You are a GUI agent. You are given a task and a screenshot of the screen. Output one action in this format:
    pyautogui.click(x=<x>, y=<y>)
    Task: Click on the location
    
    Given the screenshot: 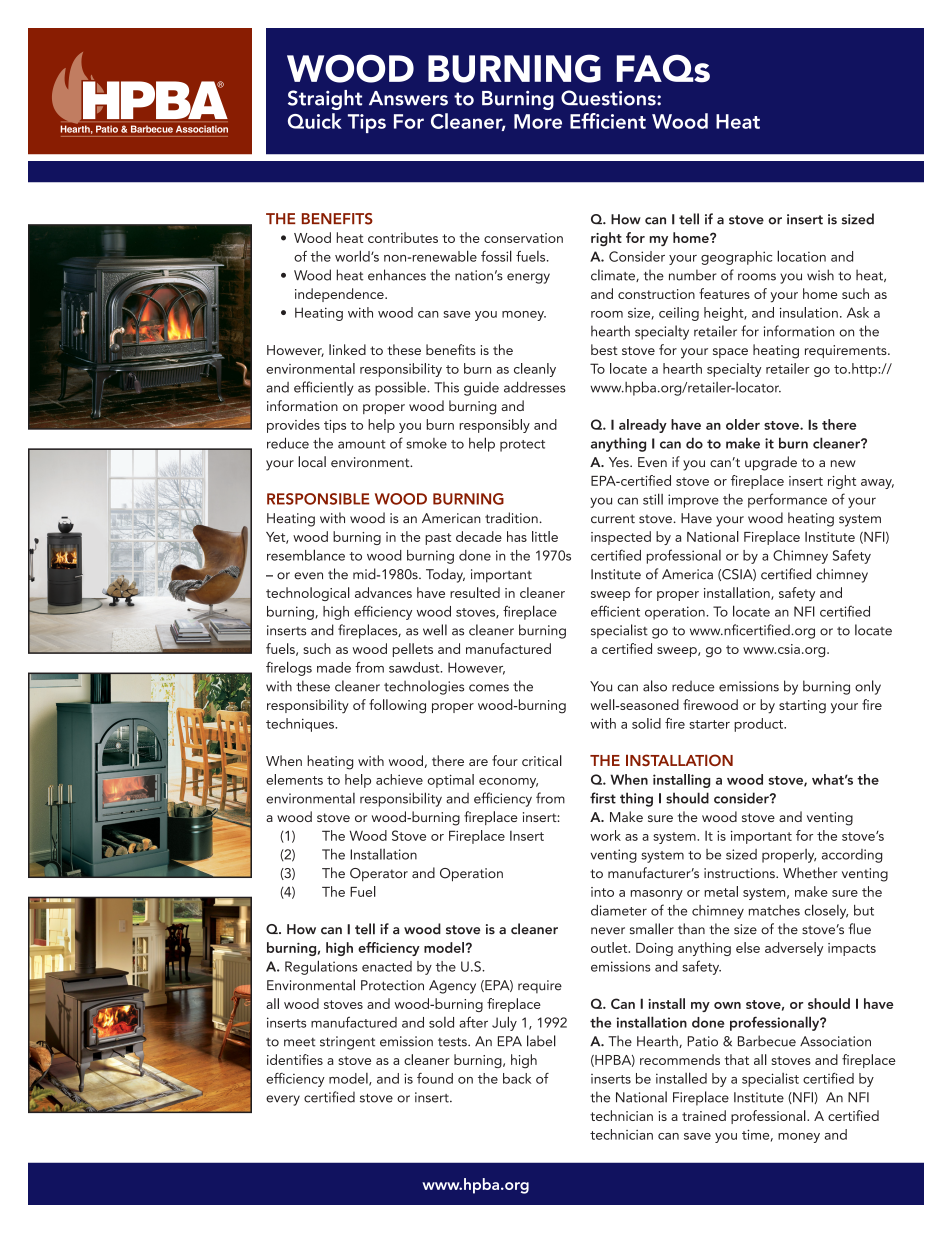 What is the action you would take?
    pyautogui.click(x=801, y=256)
